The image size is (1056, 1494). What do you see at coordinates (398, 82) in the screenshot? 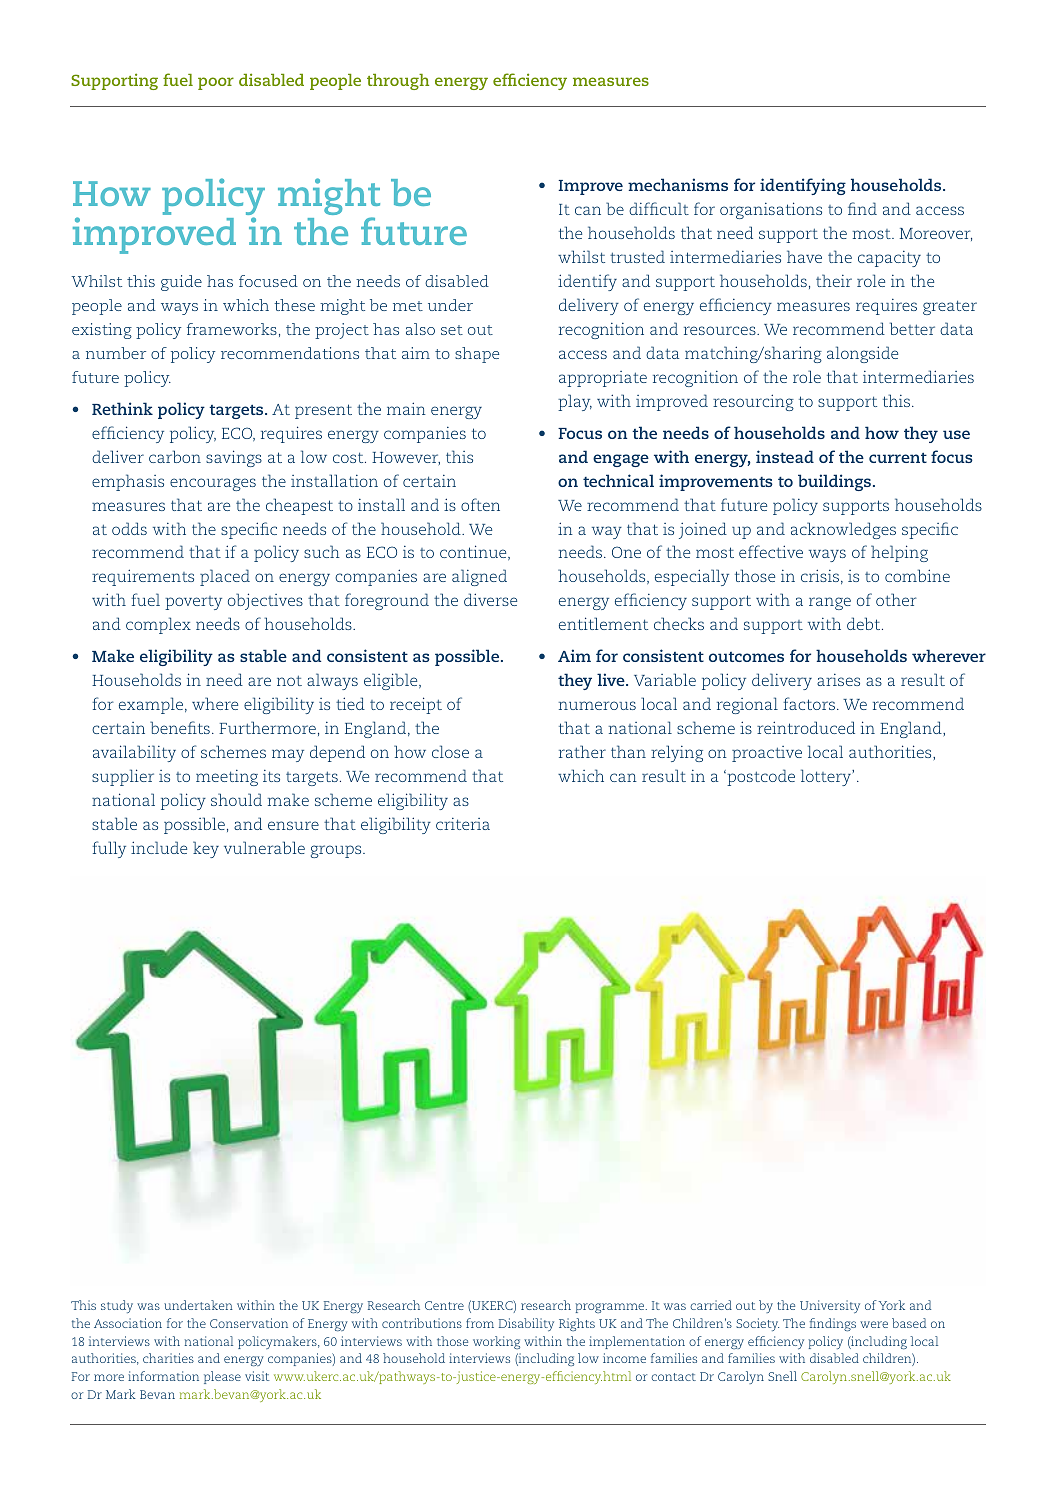
I see `through` at bounding box center [398, 82].
